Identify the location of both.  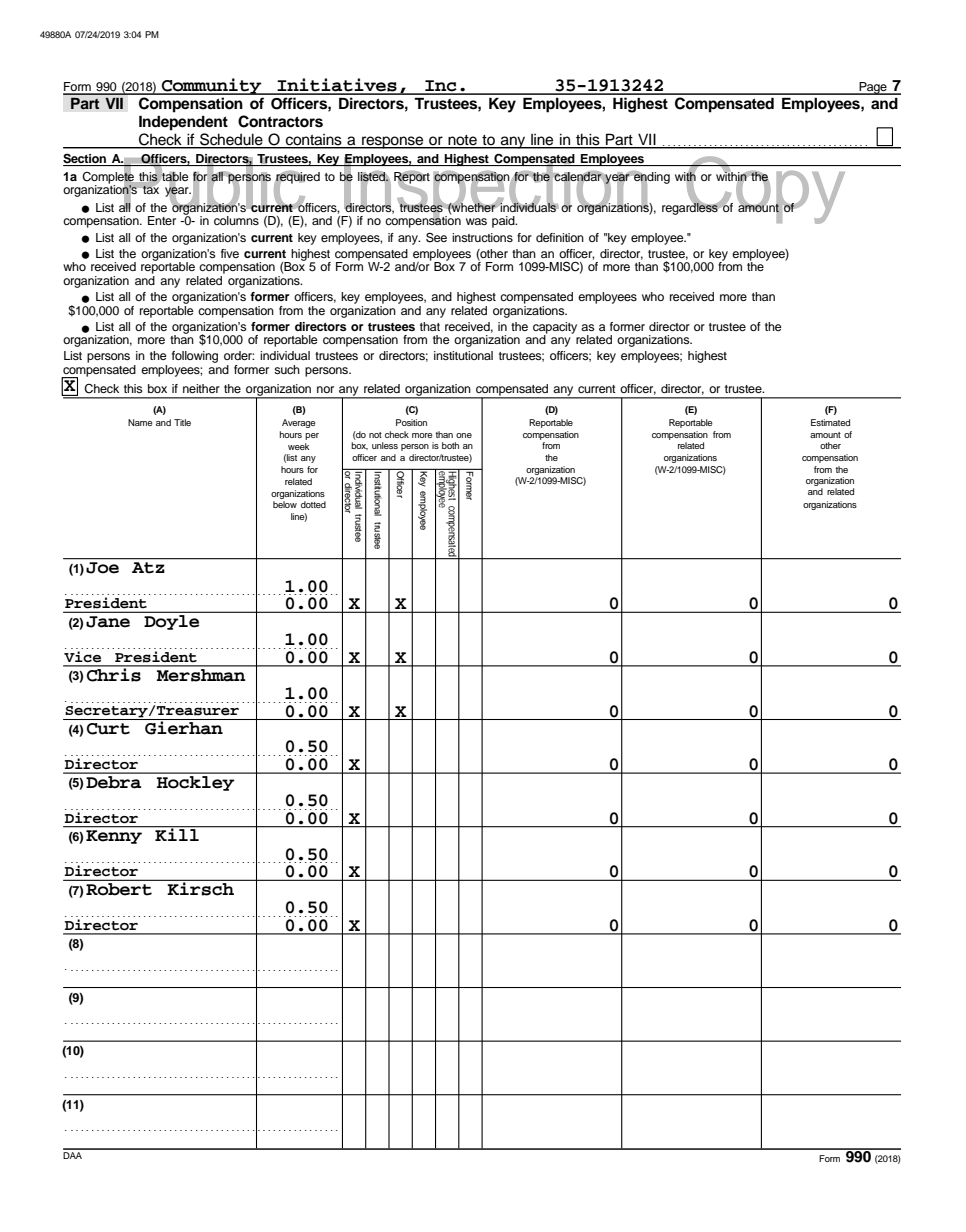
(450, 445).
